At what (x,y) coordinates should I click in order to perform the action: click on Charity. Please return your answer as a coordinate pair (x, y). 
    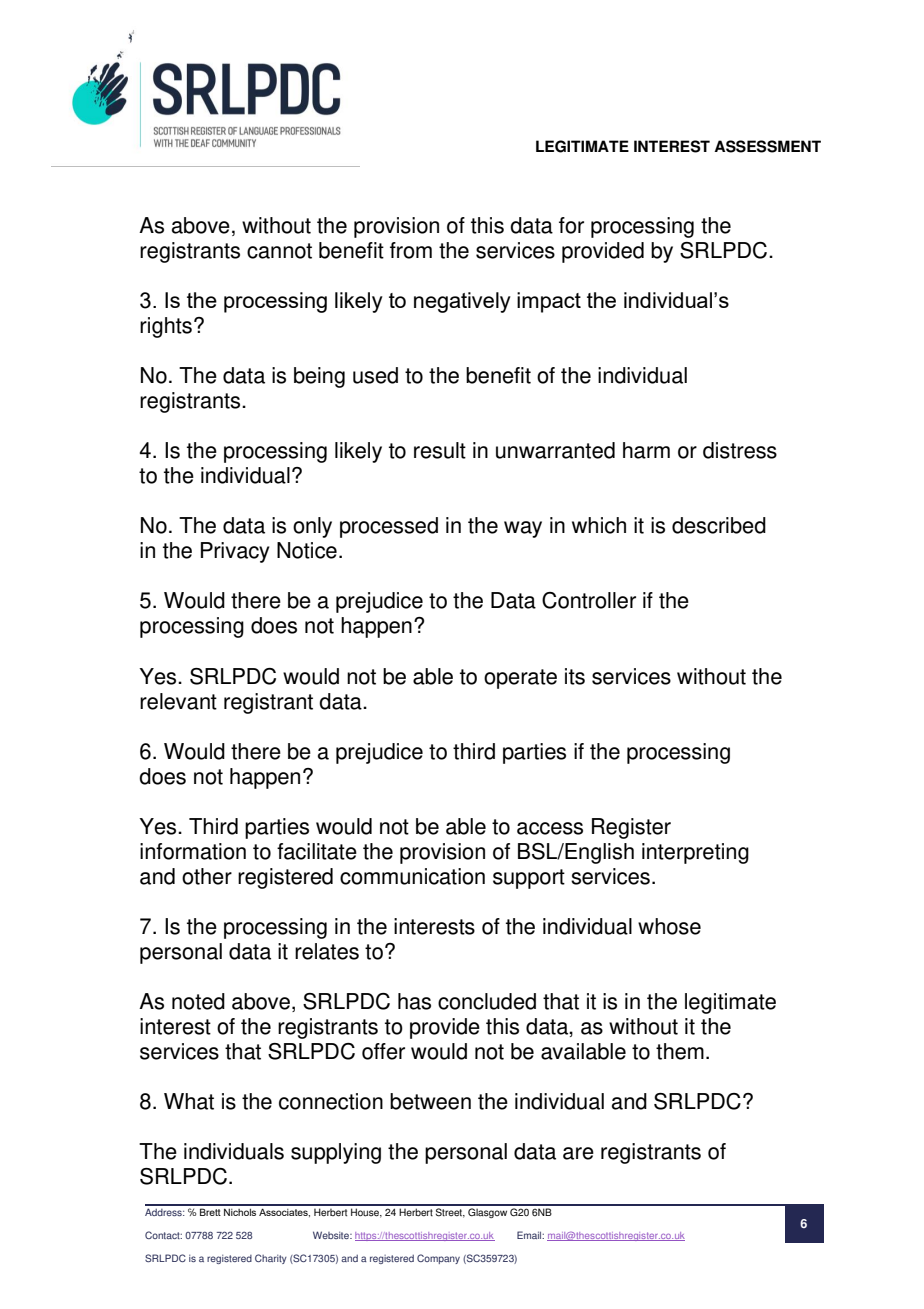
    Looking at the image, I should click on (271, 1259).
